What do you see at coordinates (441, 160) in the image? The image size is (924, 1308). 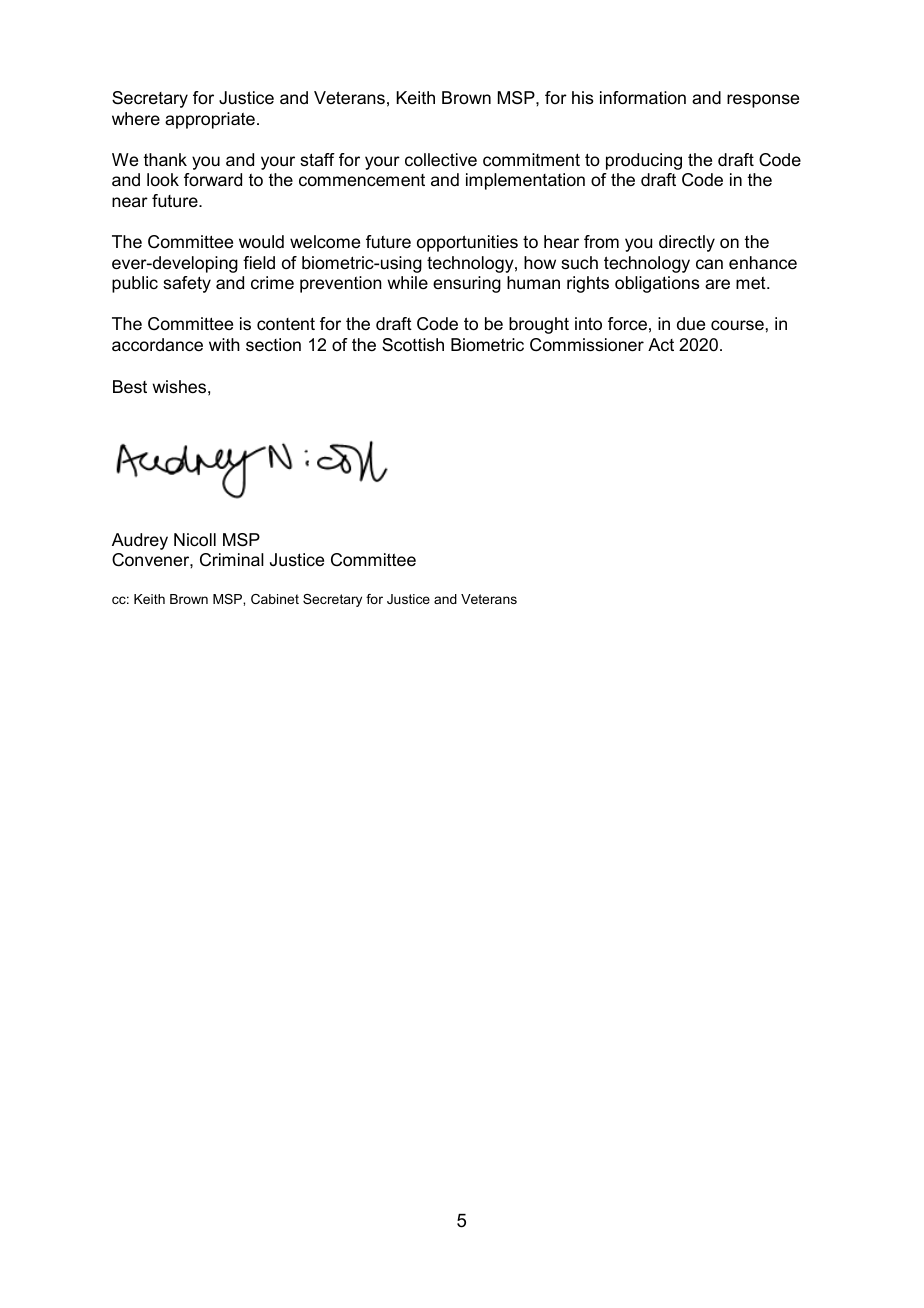 I see `collective` at bounding box center [441, 160].
